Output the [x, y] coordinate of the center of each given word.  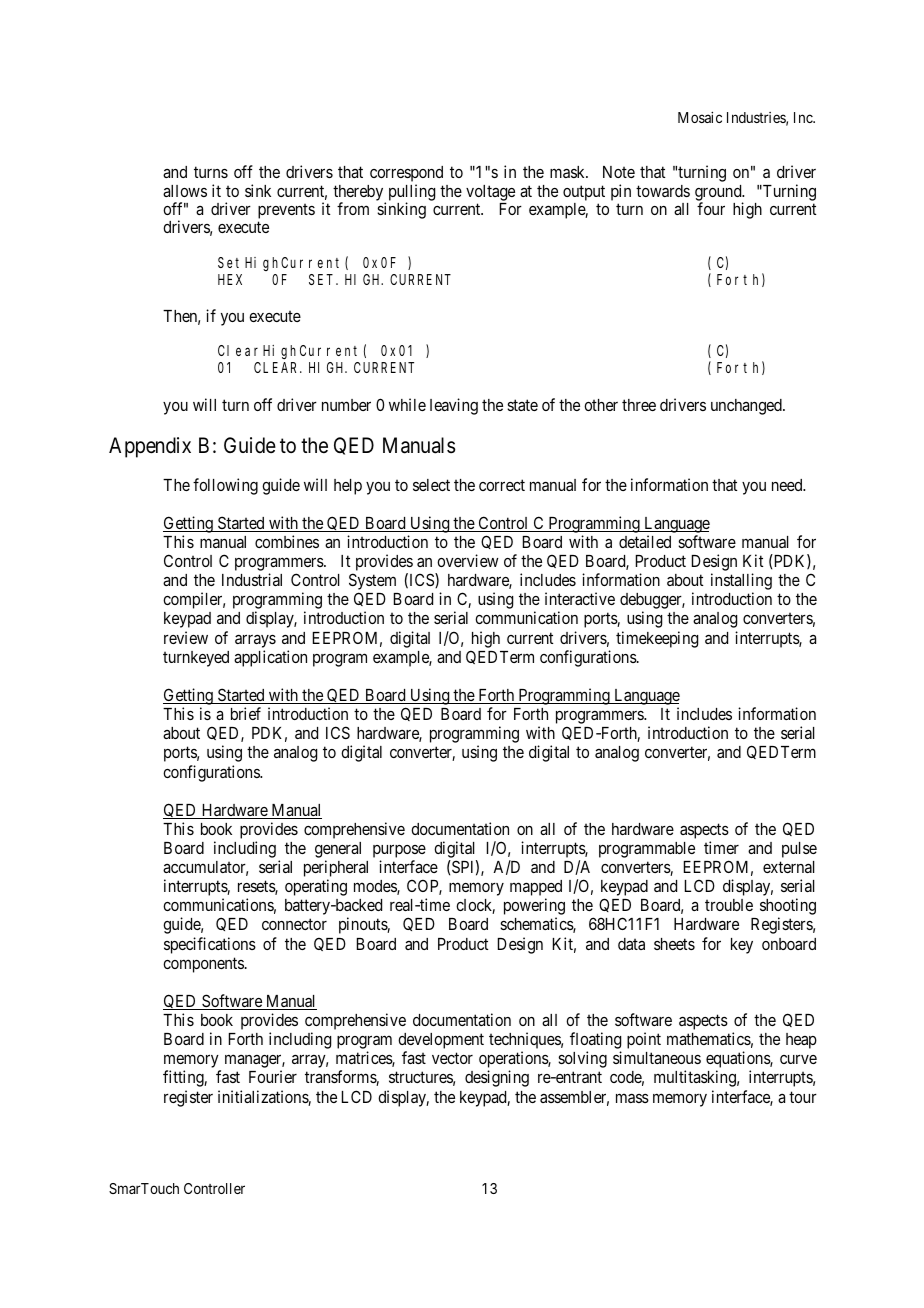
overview [468, 560]
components [204, 965]
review [186, 637]
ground [719, 194]
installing [741, 583]
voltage [490, 193]
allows [185, 191]
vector [452, 1058]
